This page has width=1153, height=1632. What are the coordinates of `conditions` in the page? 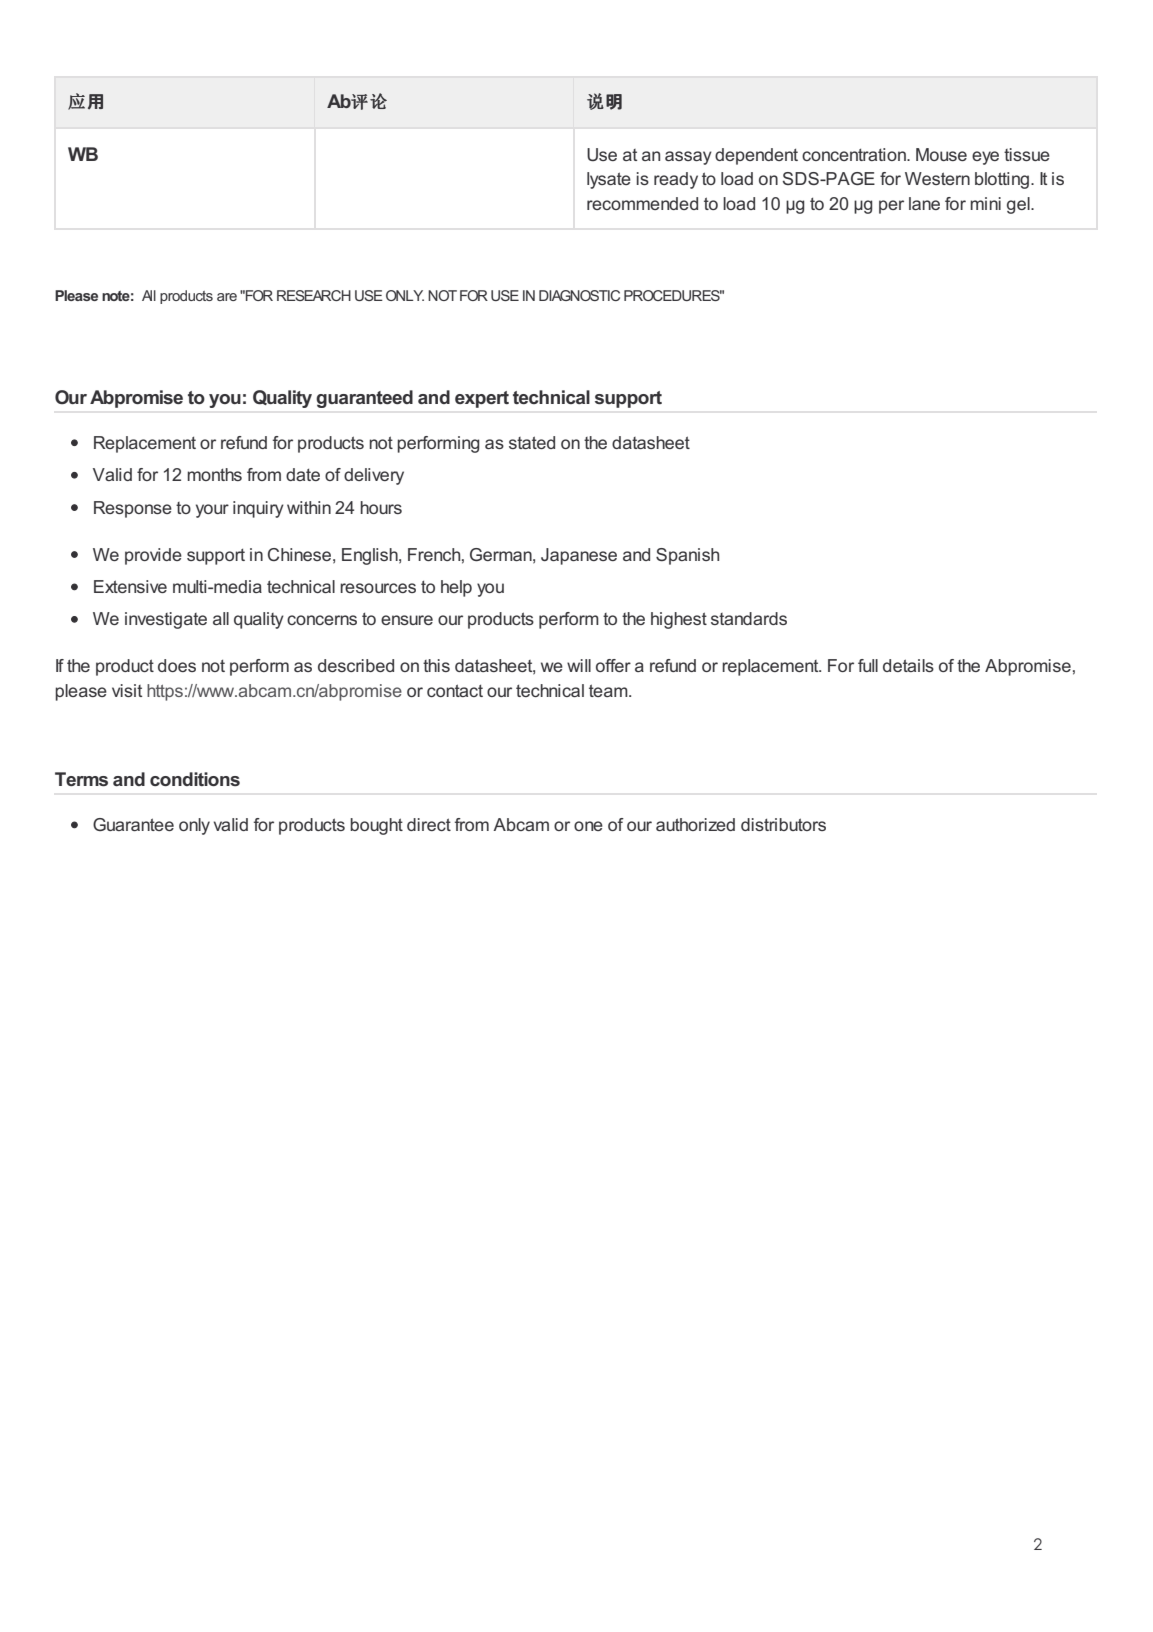 It's located at (195, 779).
